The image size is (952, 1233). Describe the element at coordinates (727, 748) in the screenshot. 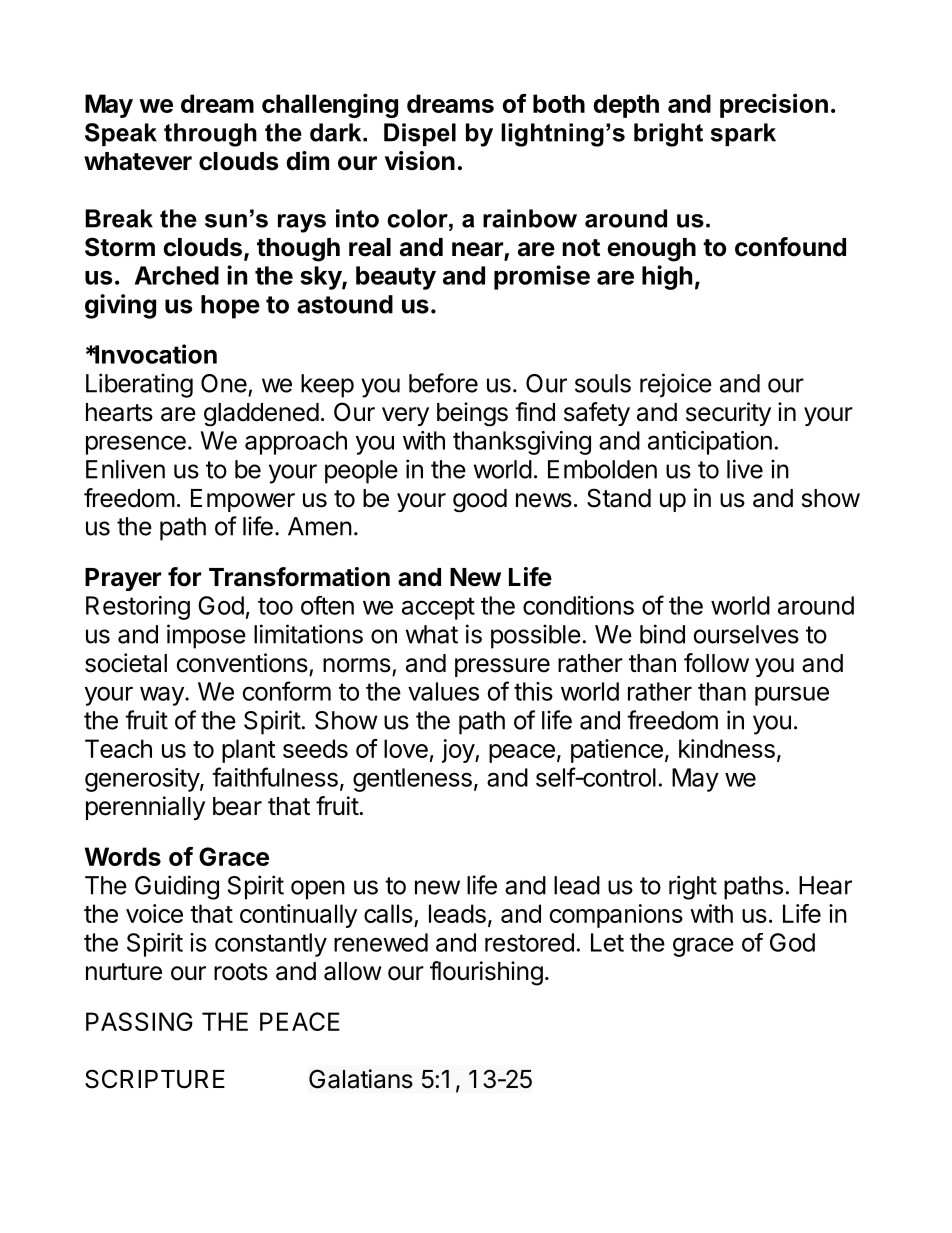

I see `kindness` at that location.
